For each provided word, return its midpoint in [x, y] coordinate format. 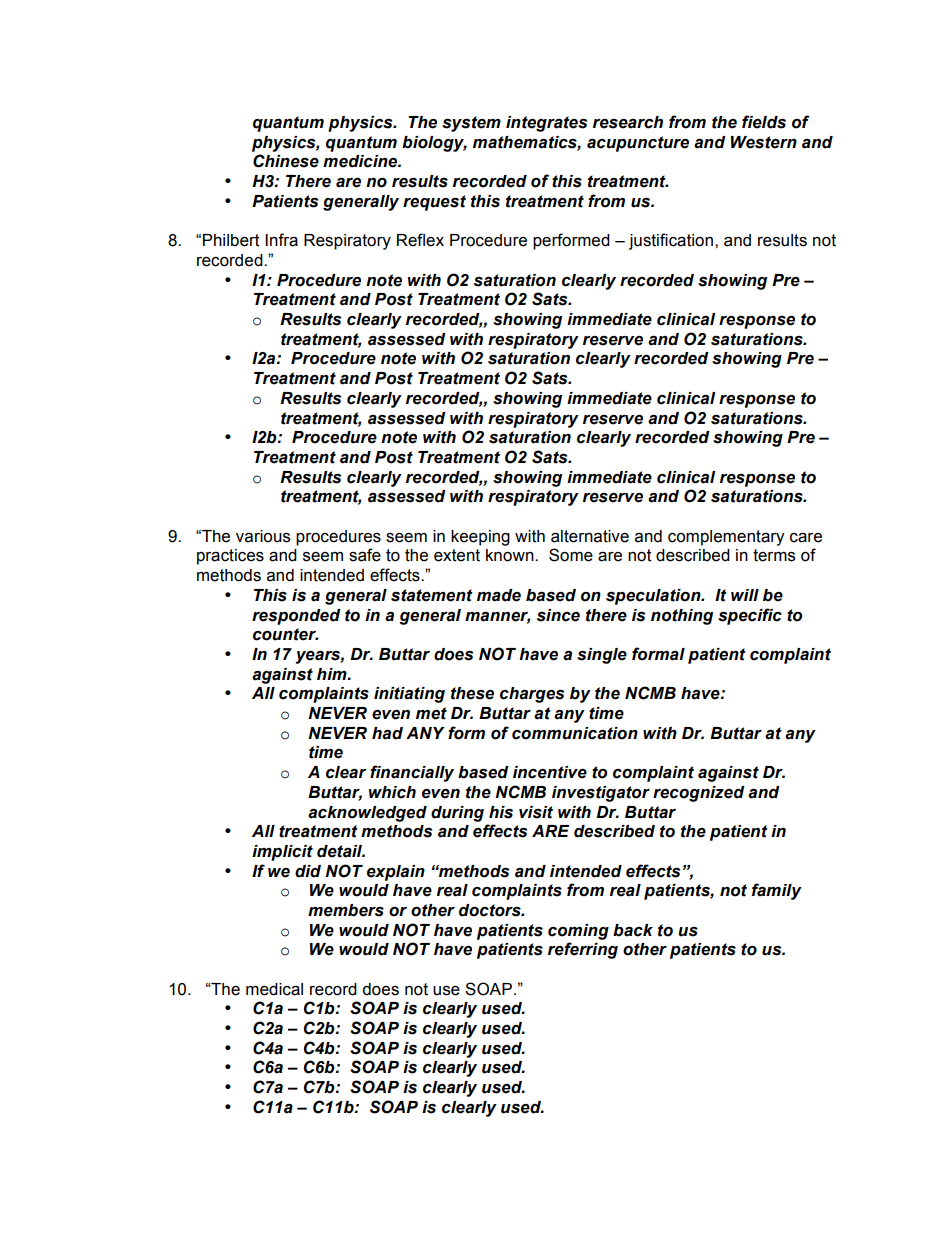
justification [671, 241]
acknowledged [367, 814]
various [263, 536]
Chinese [286, 161]
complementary [726, 538]
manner [497, 617]
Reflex [420, 240]
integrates [546, 124]
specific [750, 616]
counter [285, 634]
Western [764, 142]
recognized [699, 794]
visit [536, 812]
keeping [480, 538]
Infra [281, 240]
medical [274, 989]
